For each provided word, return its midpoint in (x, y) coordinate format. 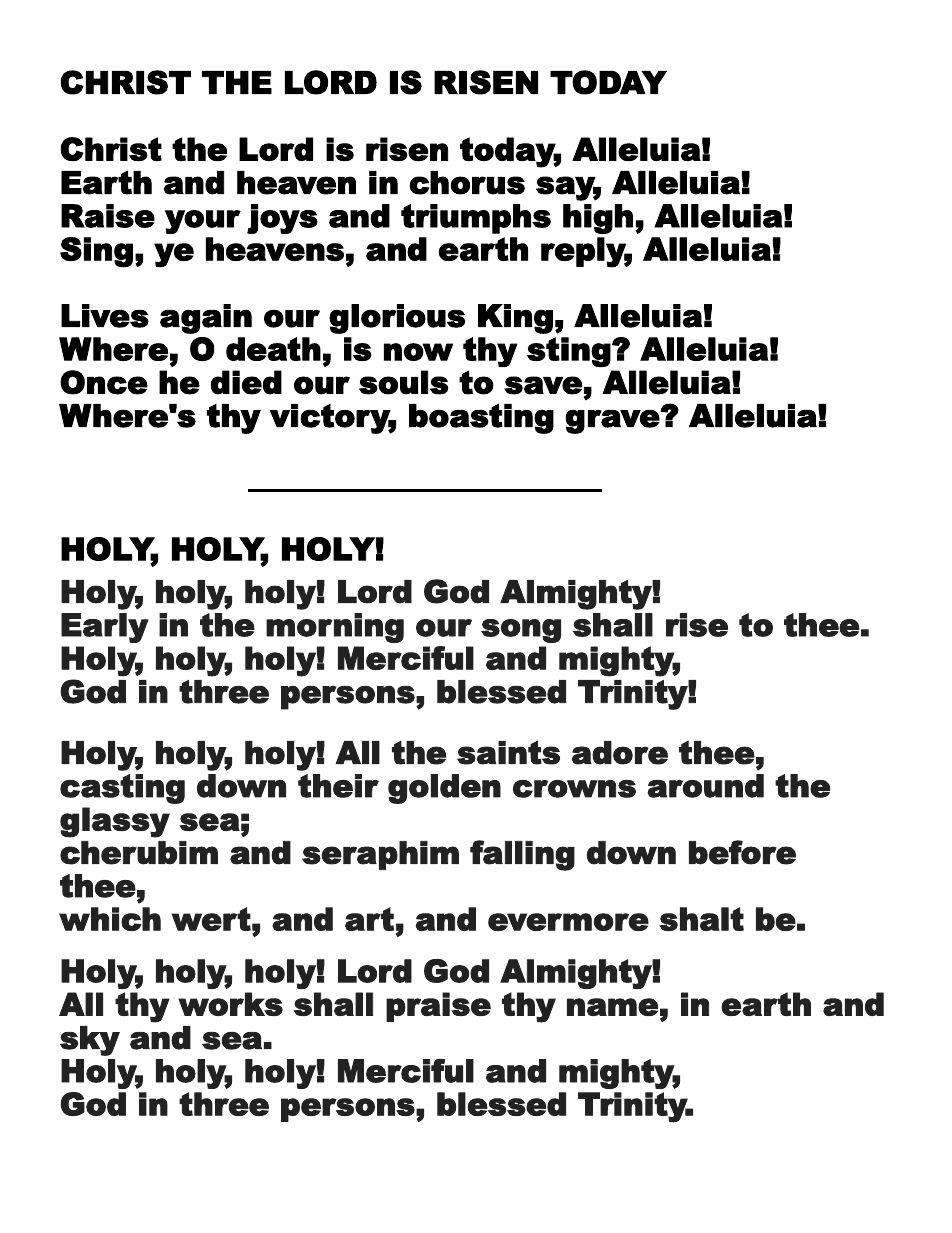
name (612, 1007)
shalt (701, 919)
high (598, 219)
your (203, 222)
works (230, 1004)
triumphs (476, 219)
